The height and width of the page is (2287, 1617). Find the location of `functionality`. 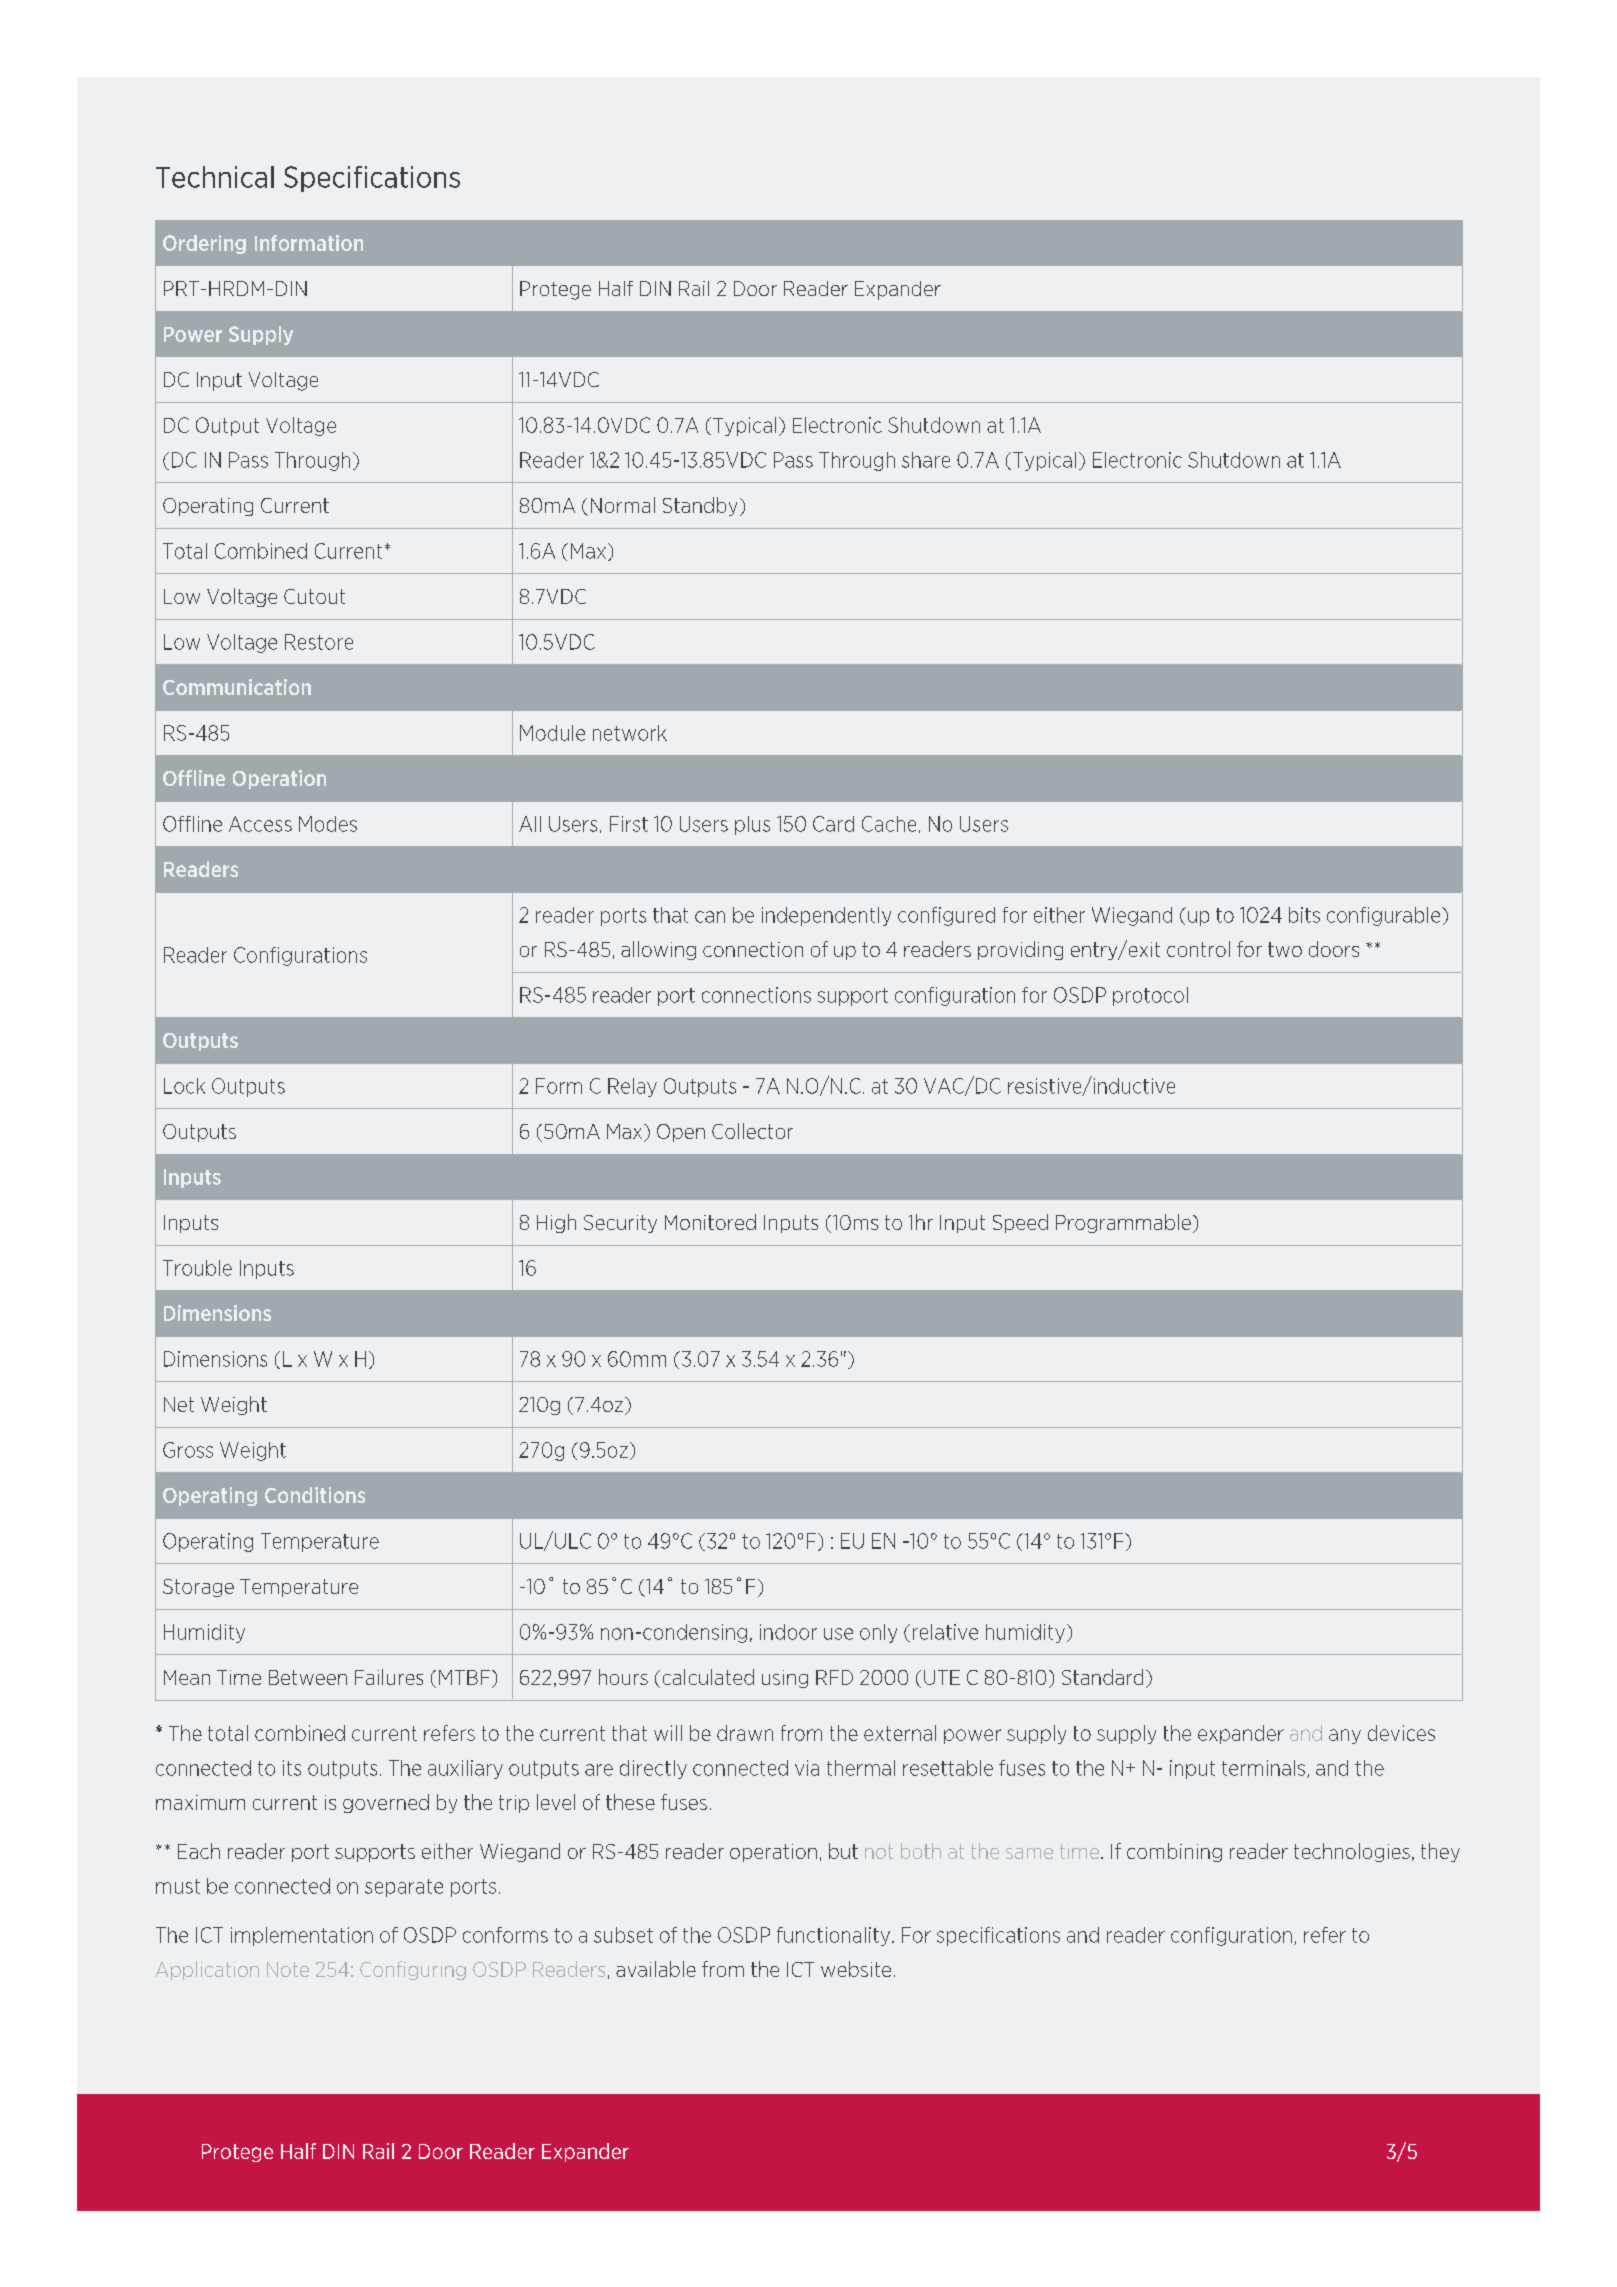

functionality is located at coordinates (833, 1936).
